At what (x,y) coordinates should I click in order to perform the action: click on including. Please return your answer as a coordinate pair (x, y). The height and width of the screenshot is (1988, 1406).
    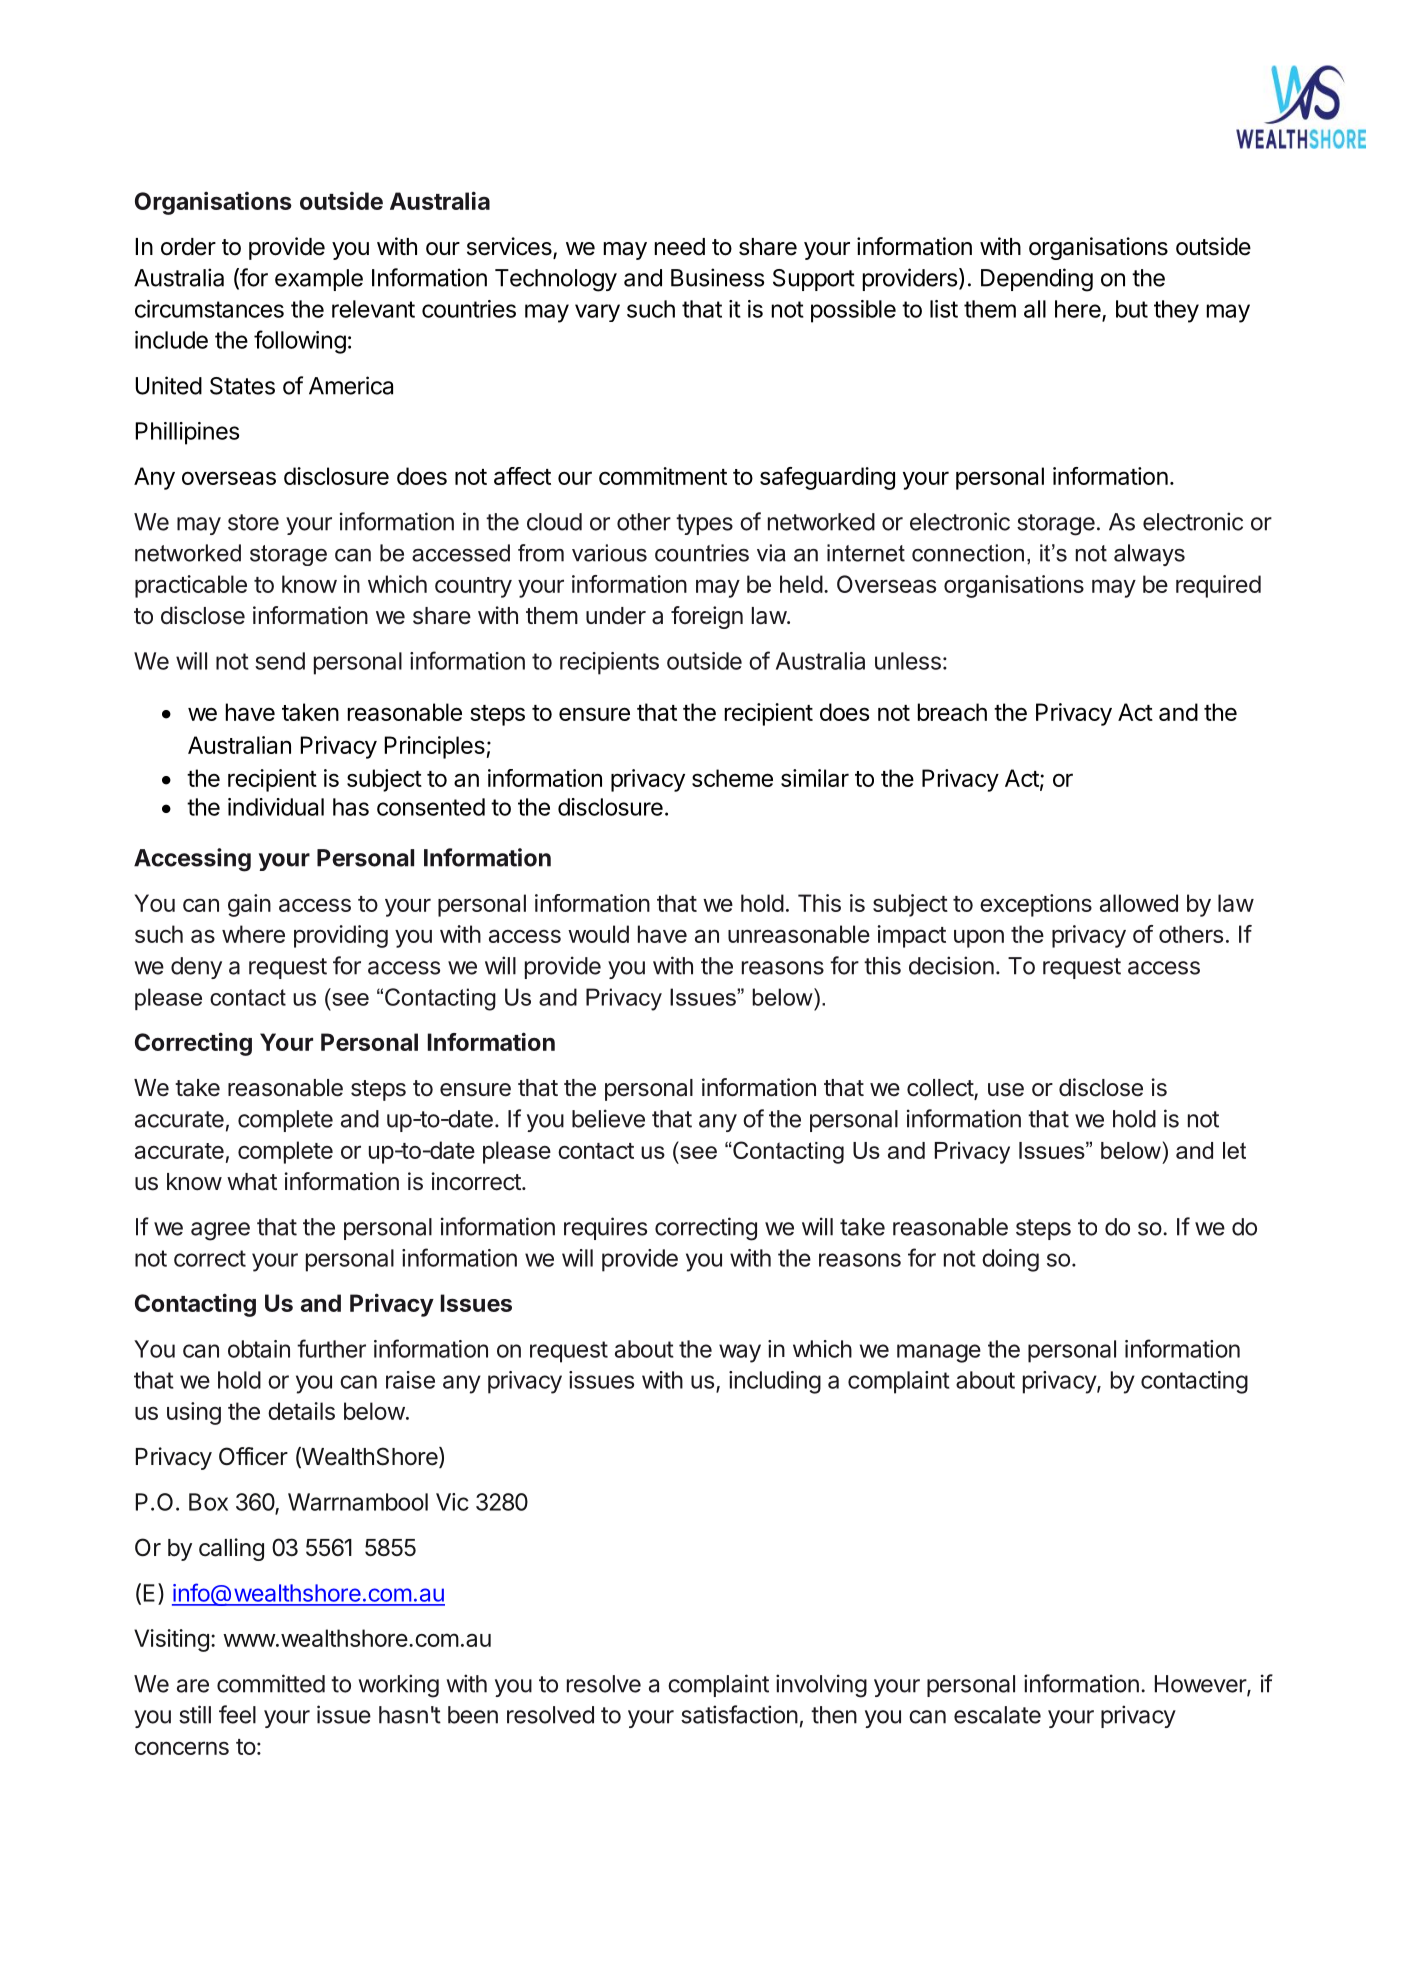
    Looking at the image, I should click on (775, 1382).
